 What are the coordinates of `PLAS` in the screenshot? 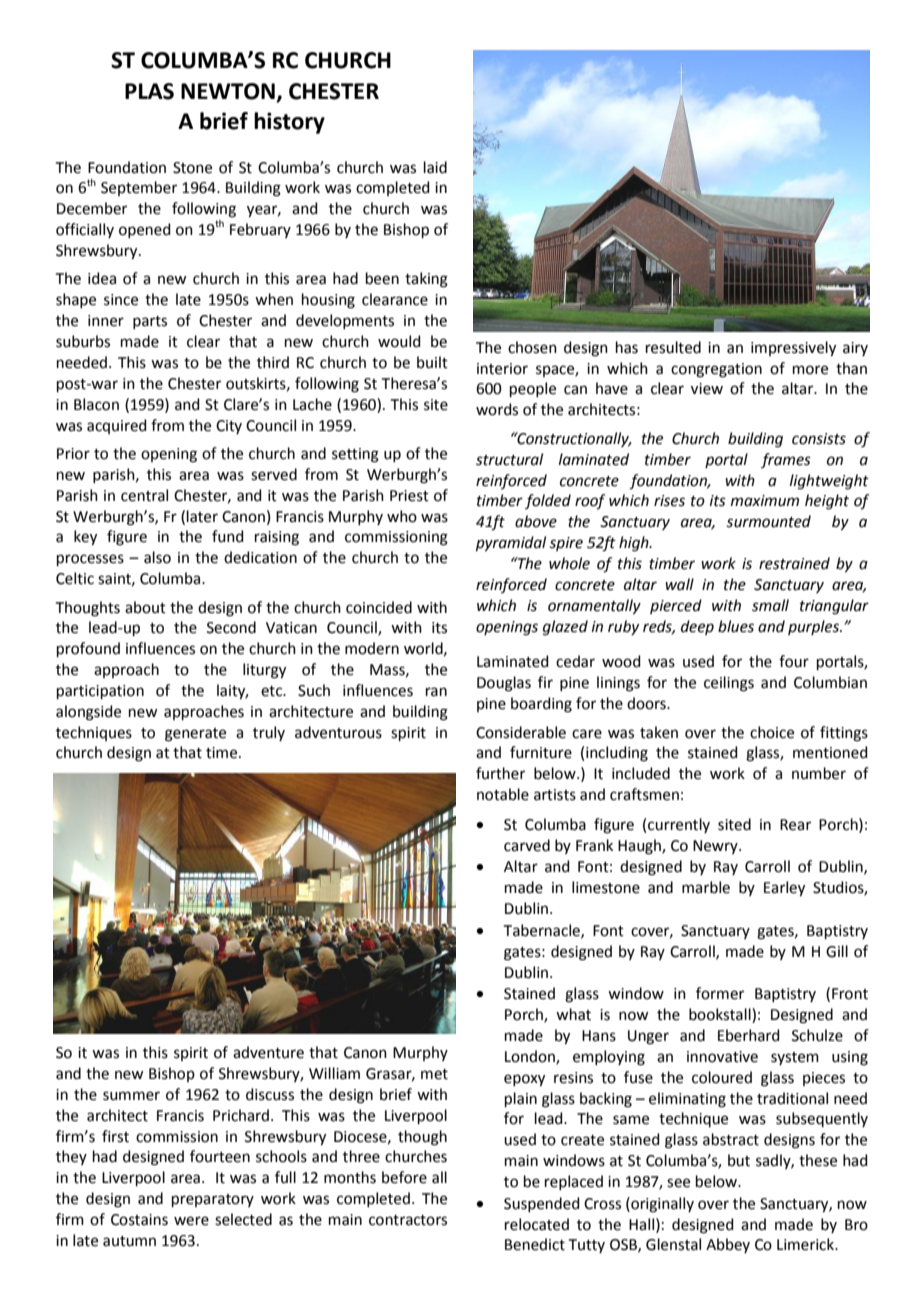 It's located at (149, 91).
